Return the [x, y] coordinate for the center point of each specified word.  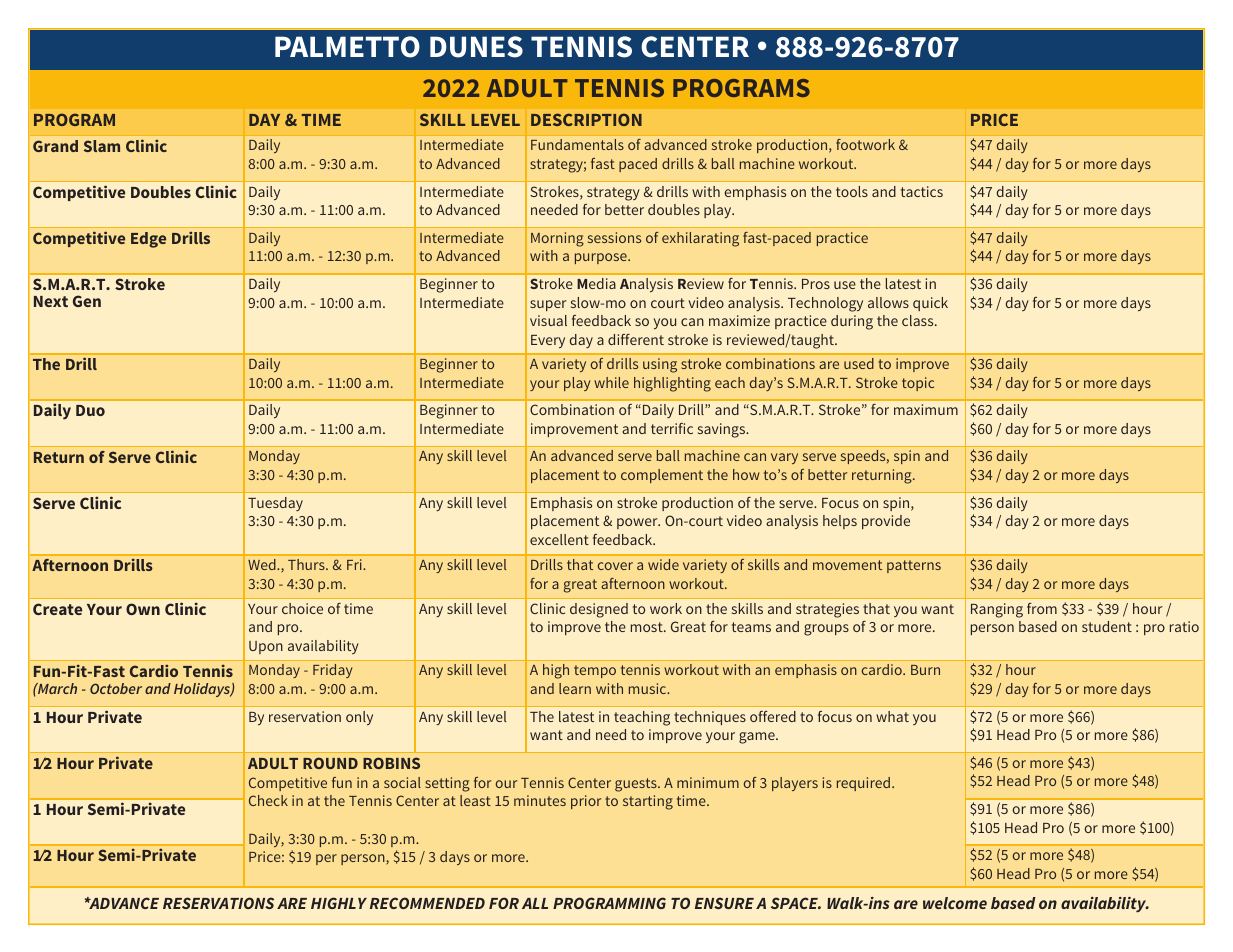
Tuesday [275, 504]
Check [268, 800]
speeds [864, 457]
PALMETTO [347, 47]
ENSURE [724, 903]
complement [662, 476]
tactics [922, 191]
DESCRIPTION [586, 119]
